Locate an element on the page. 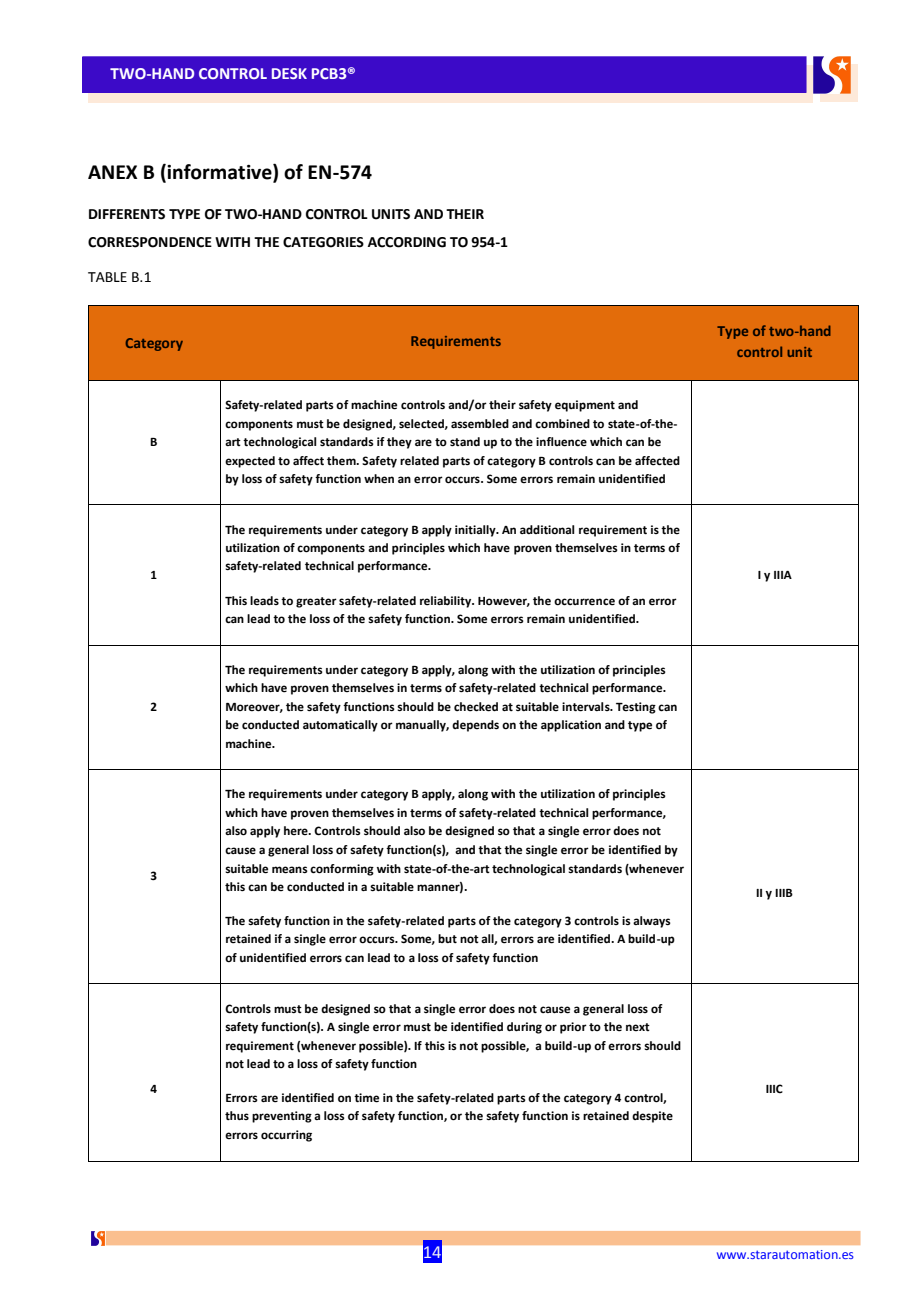 The height and width of the image is (1308, 924). but is located at coordinates (447, 938).
